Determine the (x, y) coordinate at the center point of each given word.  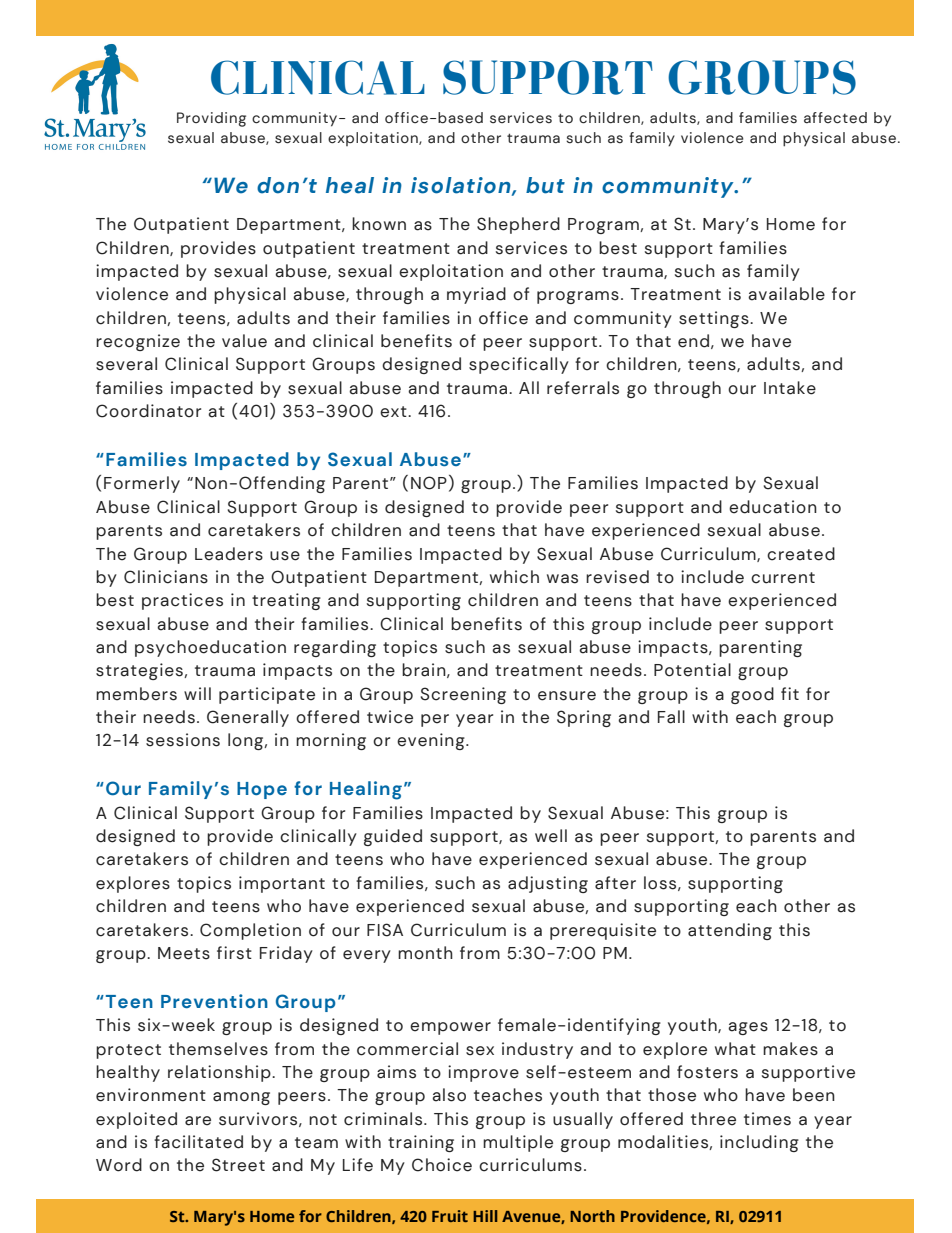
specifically (519, 365)
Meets (184, 953)
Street (238, 1165)
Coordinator (148, 411)
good (752, 695)
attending (730, 931)
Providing (211, 119)
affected (835, 118)
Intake (790, 388)
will (197, 693)
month (425, 953)
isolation (462, 186)
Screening (463, 695)
